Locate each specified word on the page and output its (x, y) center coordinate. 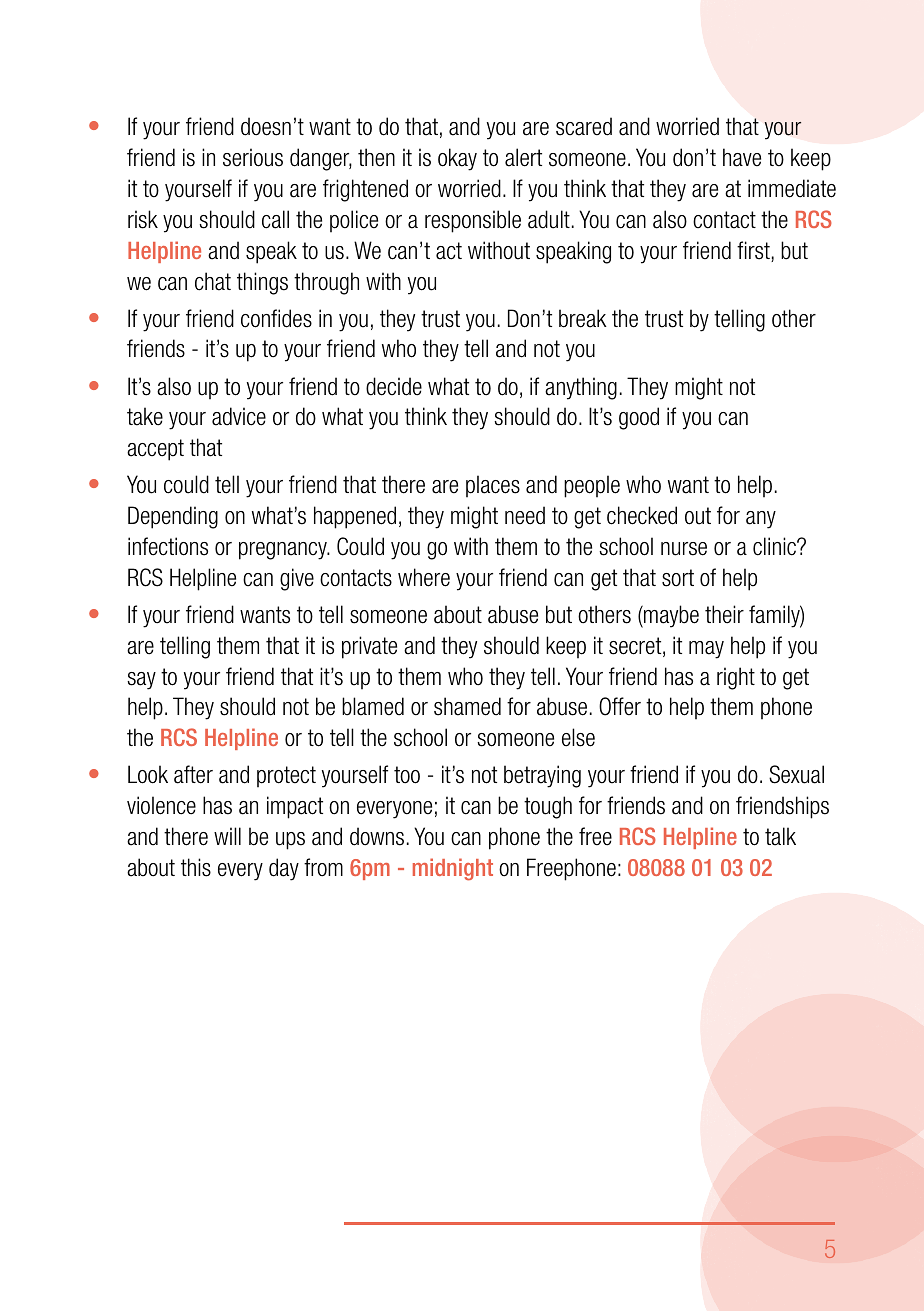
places (493, 486)
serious (253, 157)
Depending (173, 517)
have (742, 157)
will (227, 836)
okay (457, 159)
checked (642, 515)
